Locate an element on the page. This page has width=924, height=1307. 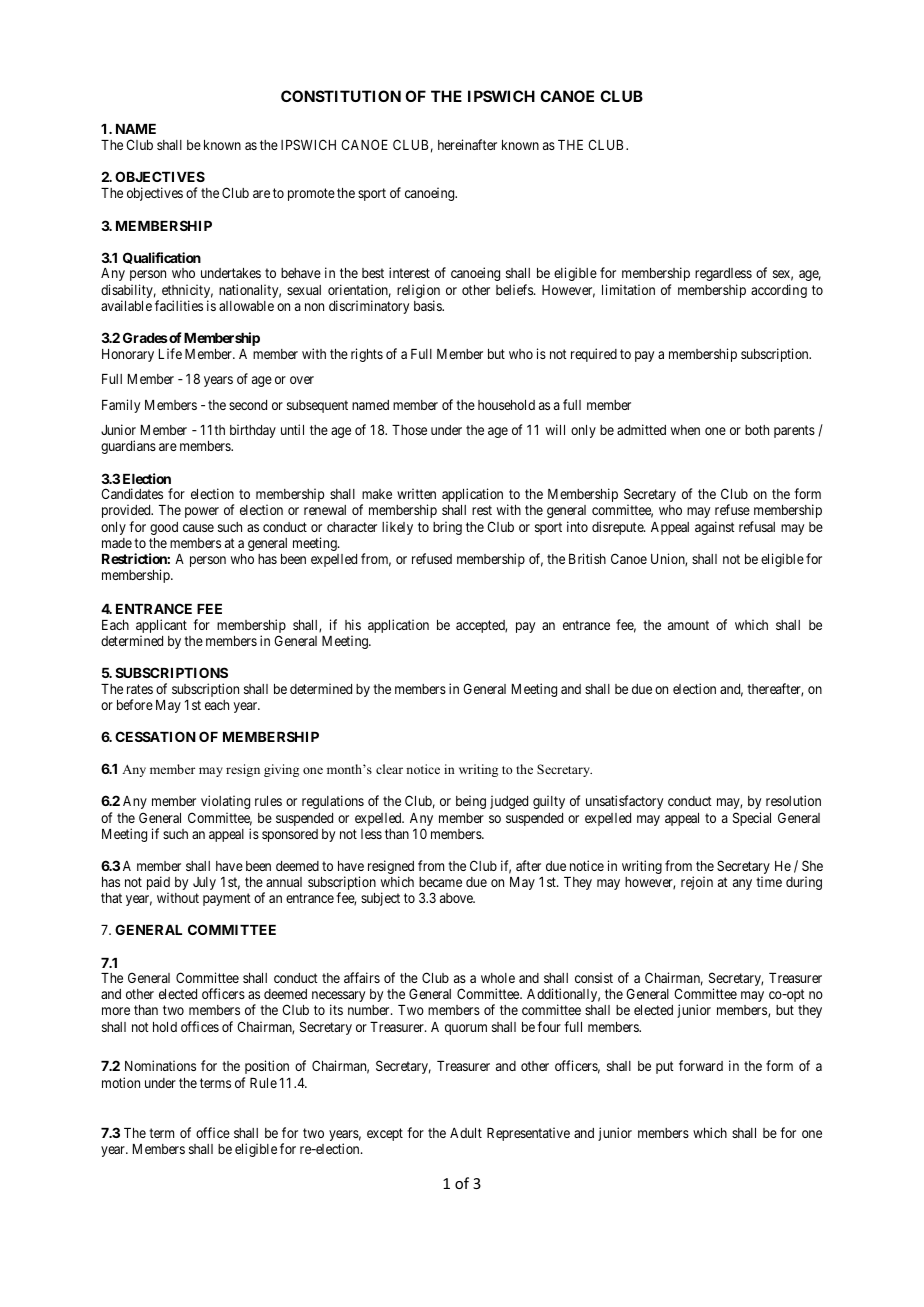
July is located at coordinates (204, 883).
